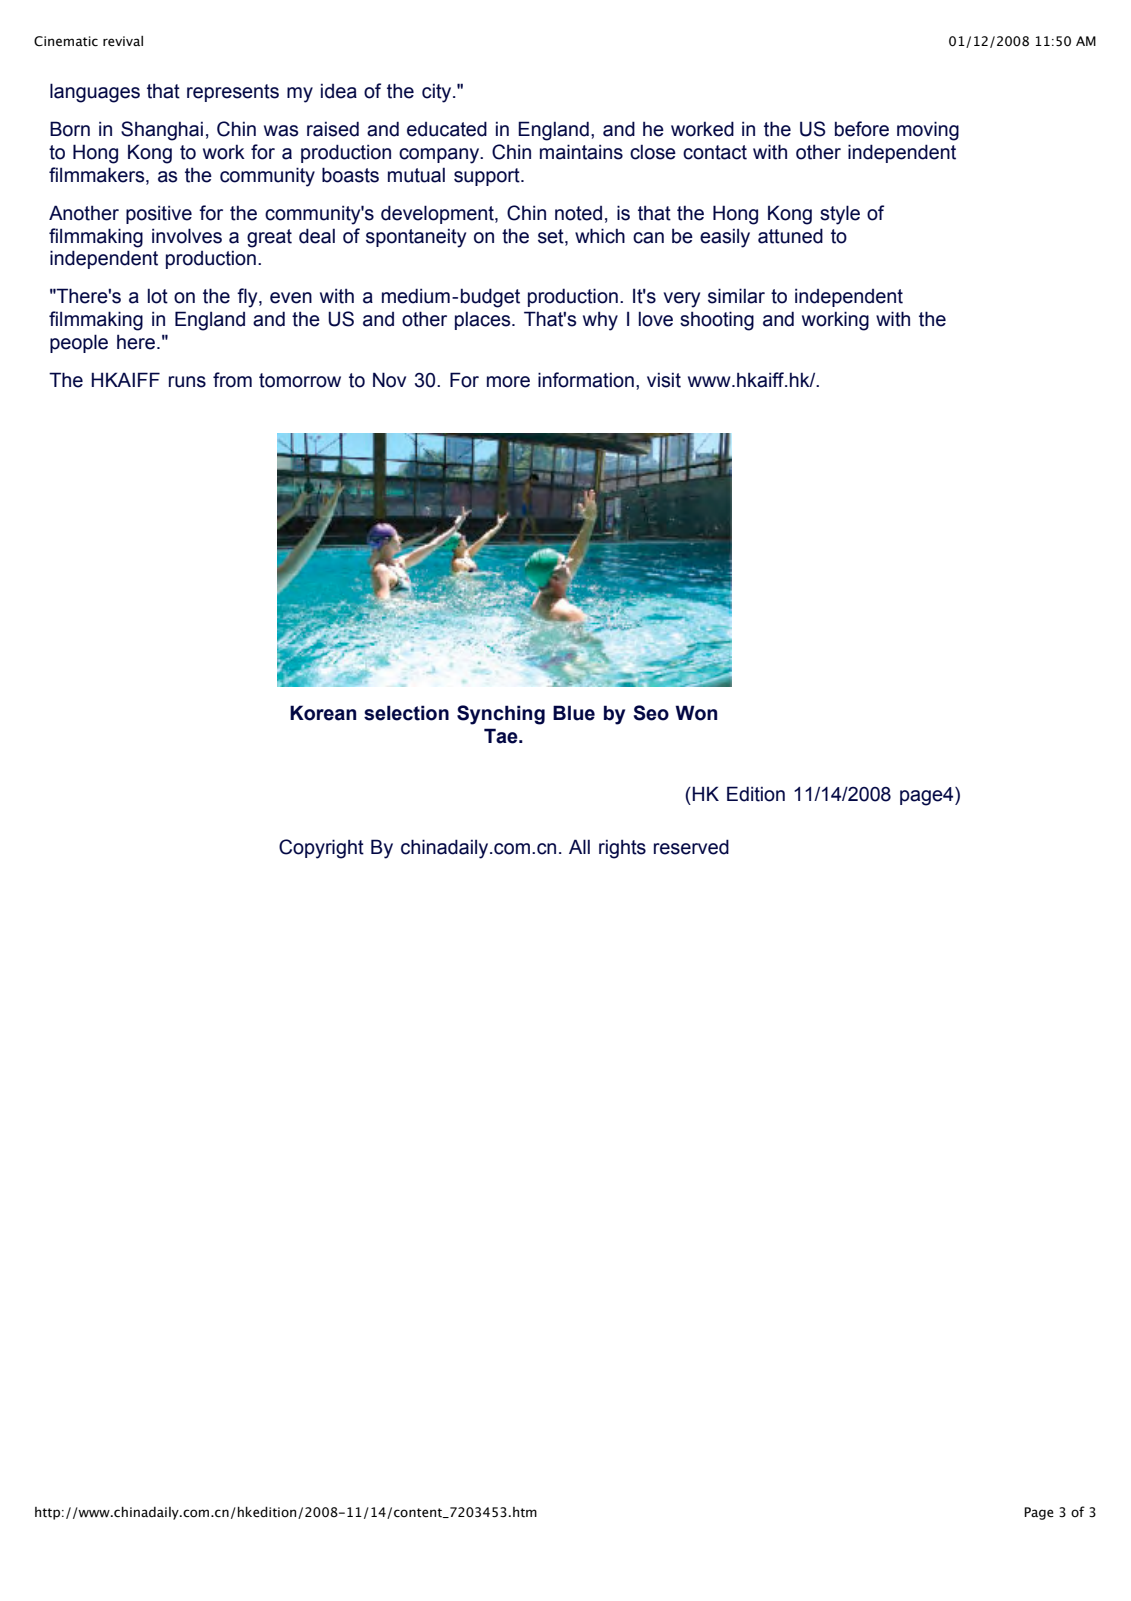 Image resolution: width=1131 pixels, height=1601 pixels. Describe the element at coordinates (862, 129) in the image. I see `before` at that location.
